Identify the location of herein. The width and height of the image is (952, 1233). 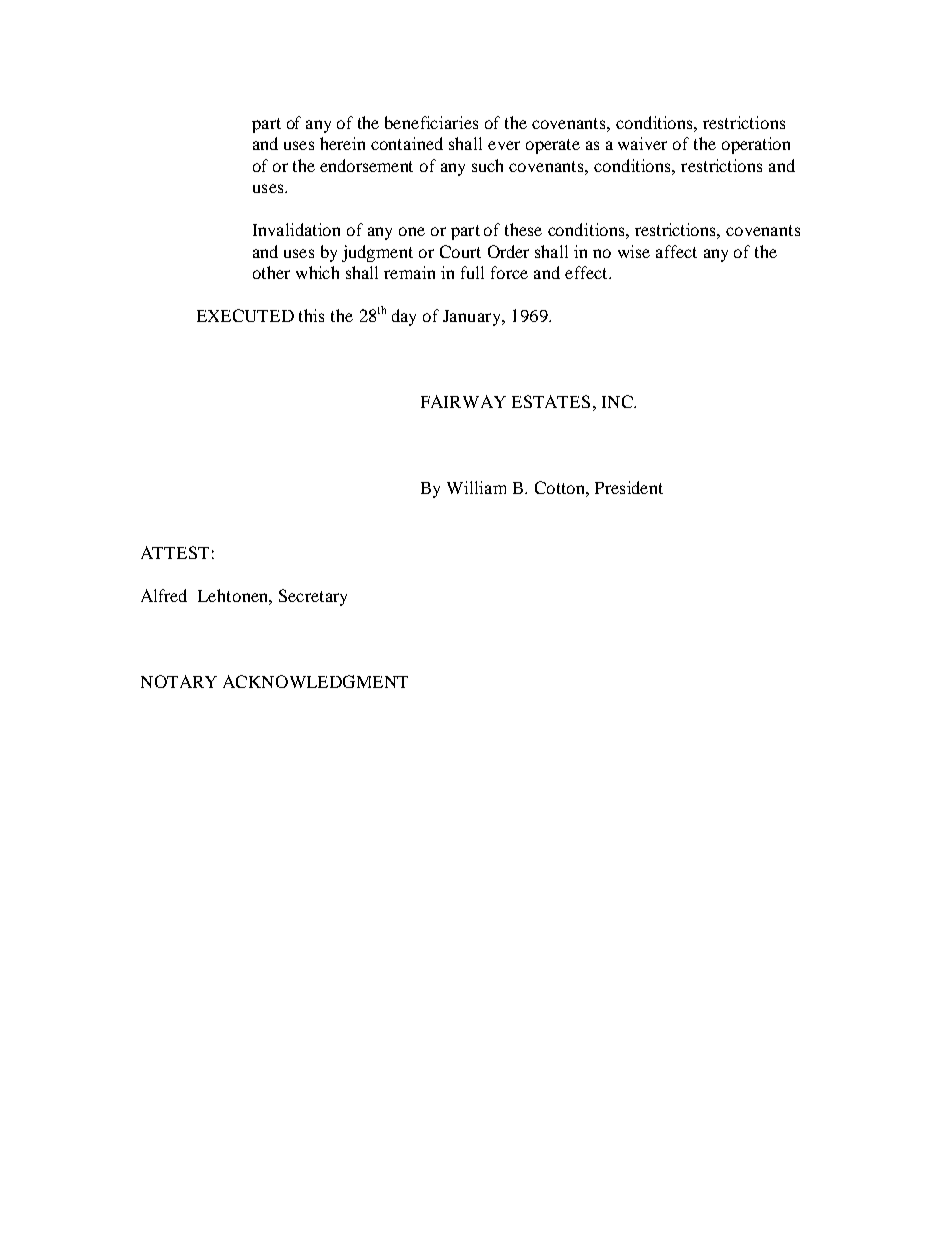
(342, 143).
